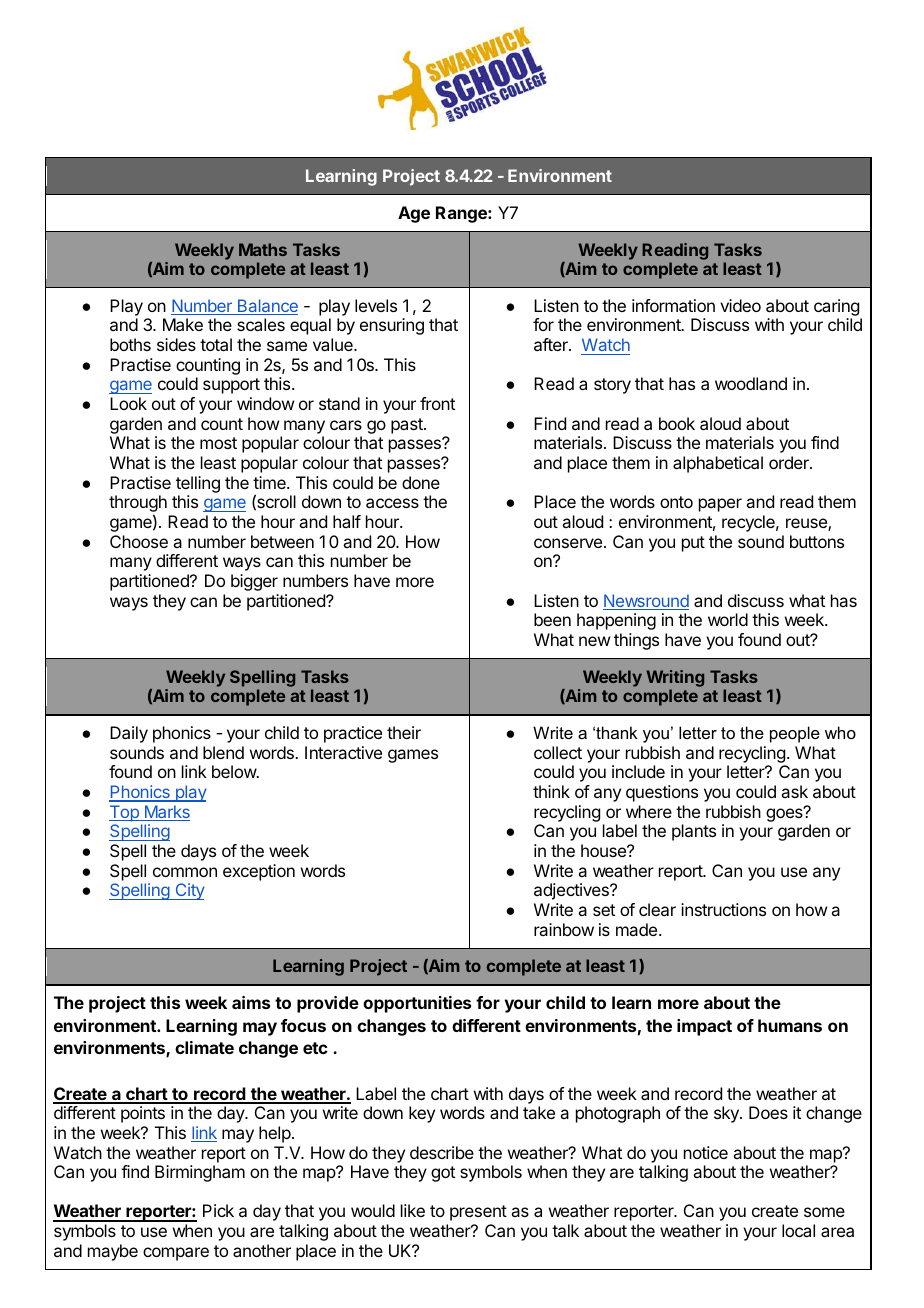 This screenshot has width=924, height=1308. I want to click on present, so click(478, 1213).
